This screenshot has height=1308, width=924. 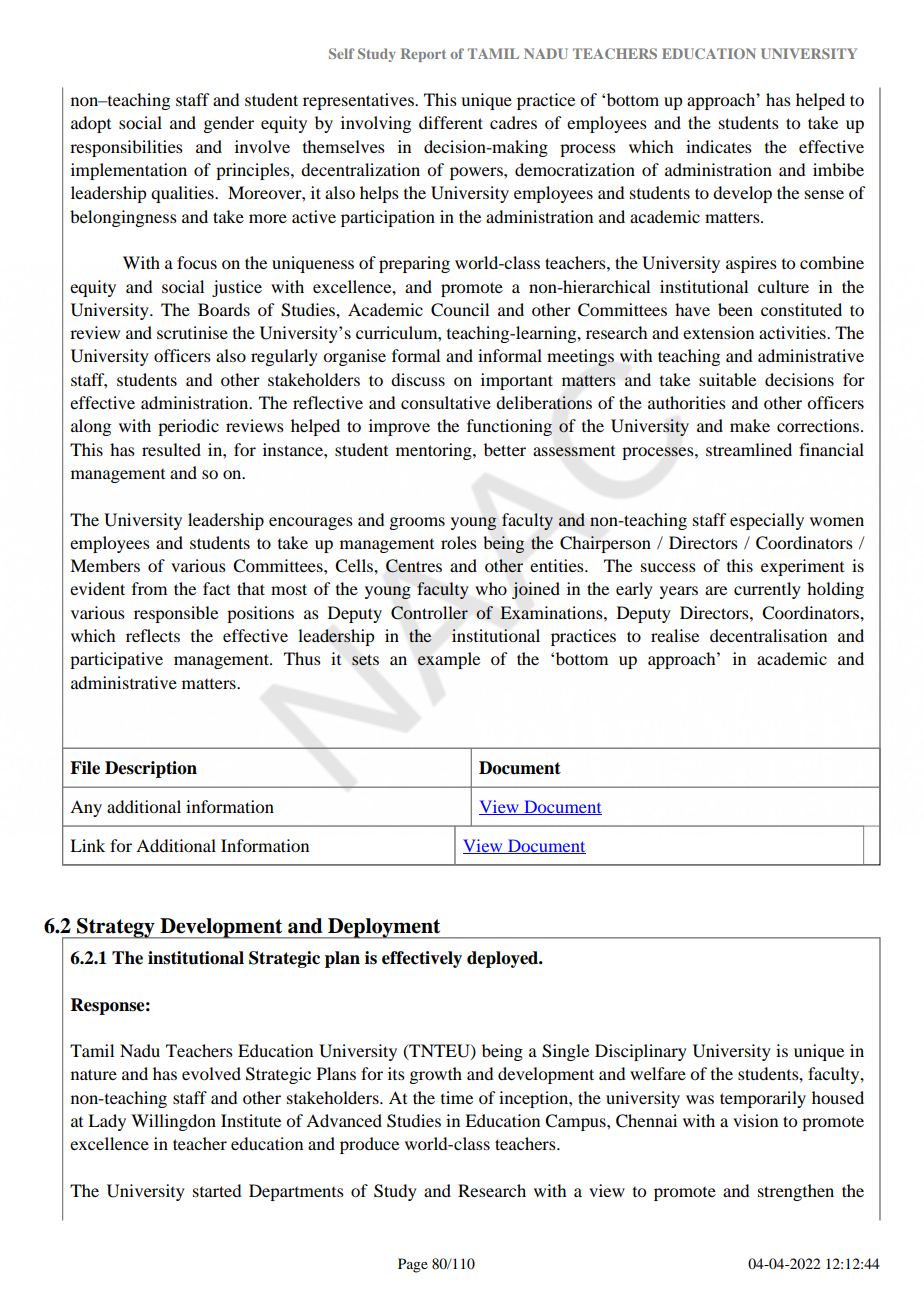 What do you see at coordinates (449, 660) in the screenshot?
I see `example` at bounding box center [449, 660].
